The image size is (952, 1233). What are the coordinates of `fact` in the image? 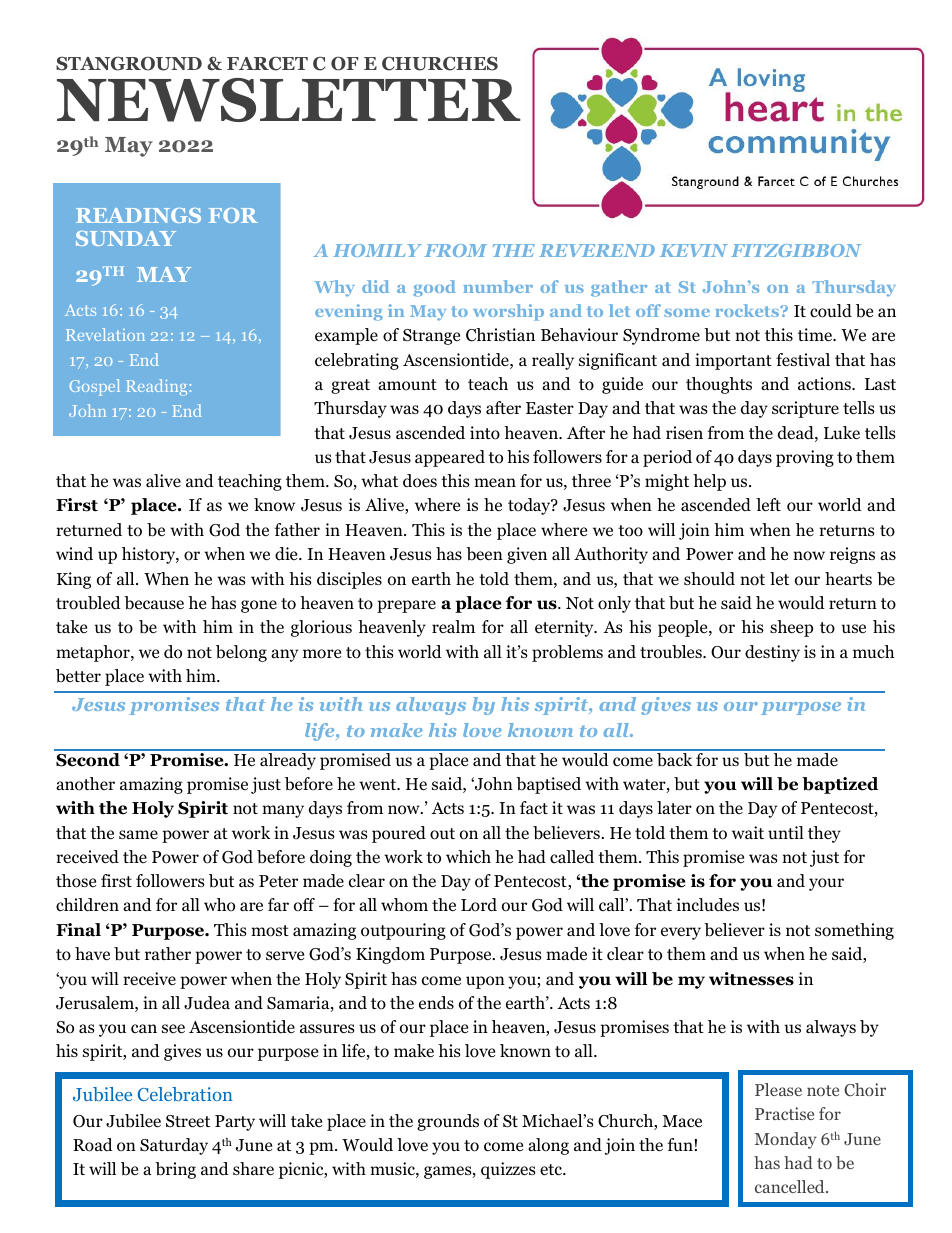 It's located at (534, 808).
